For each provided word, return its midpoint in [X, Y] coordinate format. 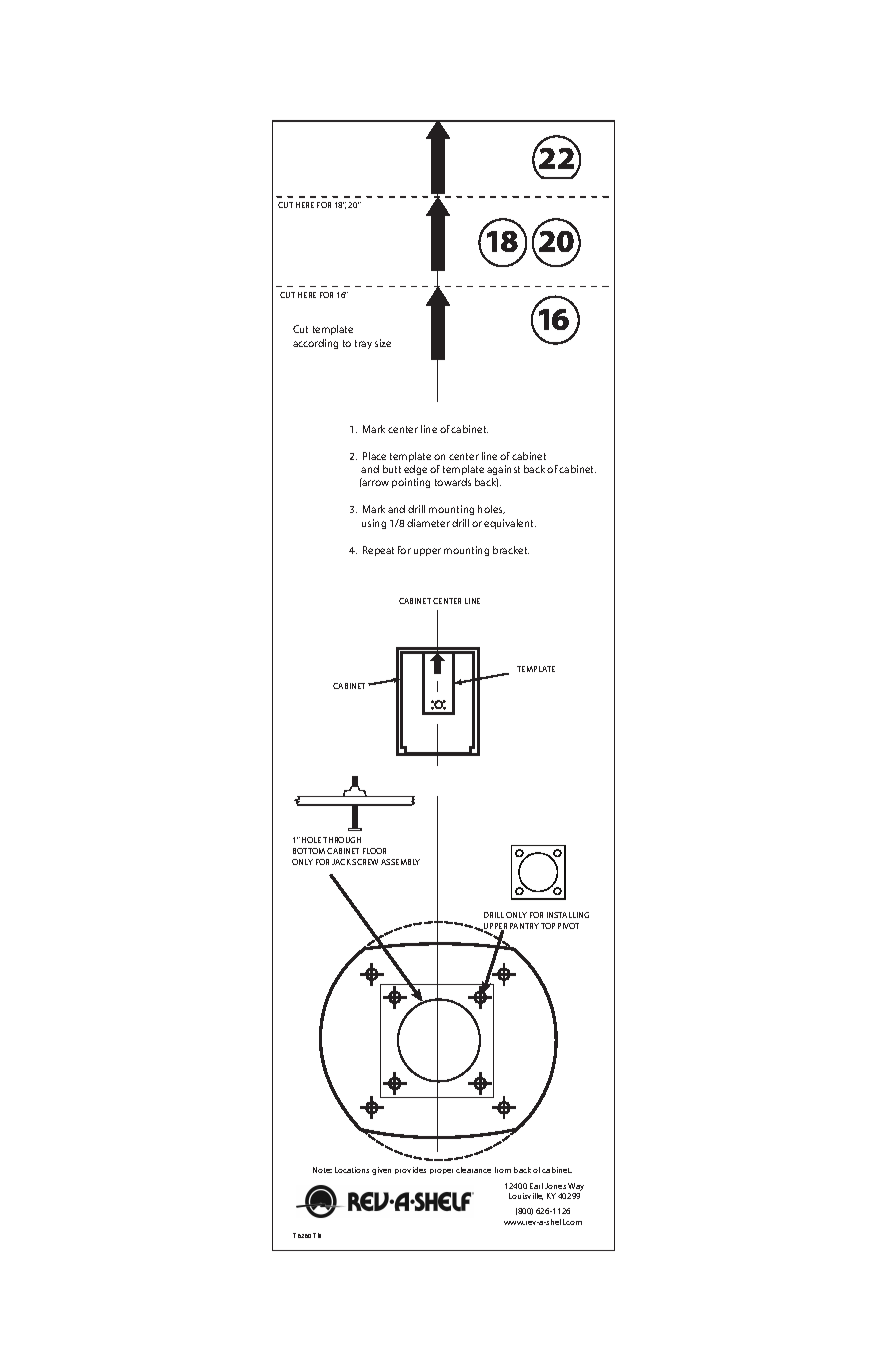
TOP [548, 926]
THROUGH [342, 840]
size [383, 343]
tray [363, 344]
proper [441, 1171]
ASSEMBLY [400, 862]
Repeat [378, 551]
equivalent [510, 524]
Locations [352, 1170]
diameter [428, 523]
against [503, 470]
